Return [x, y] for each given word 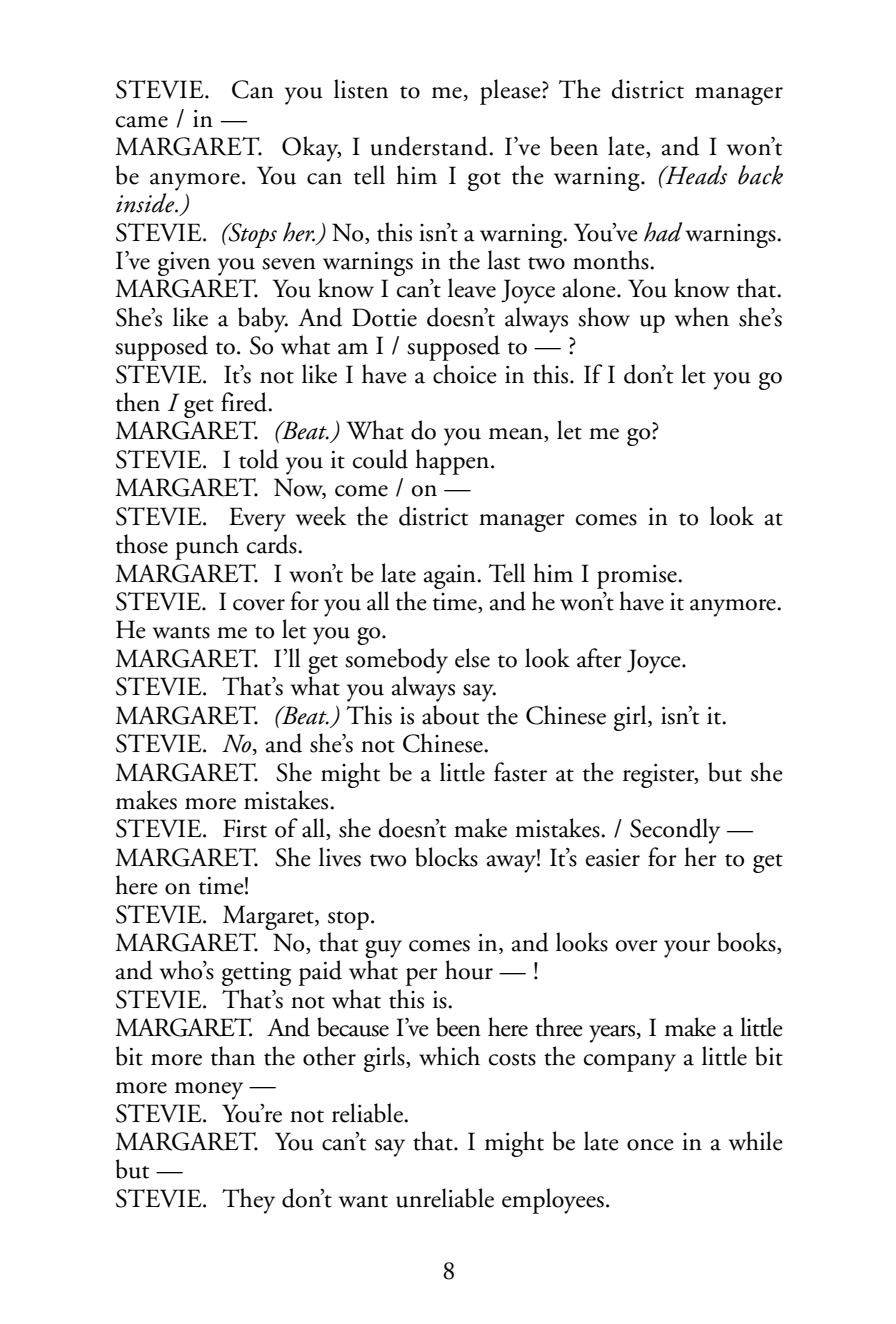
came [142, 122]
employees [553, 1201]
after [599, 658]
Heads [695, 175]
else [472, 658]
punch [207, 547]
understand [430, 146]
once [650, 1145]
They [248, 1201]
